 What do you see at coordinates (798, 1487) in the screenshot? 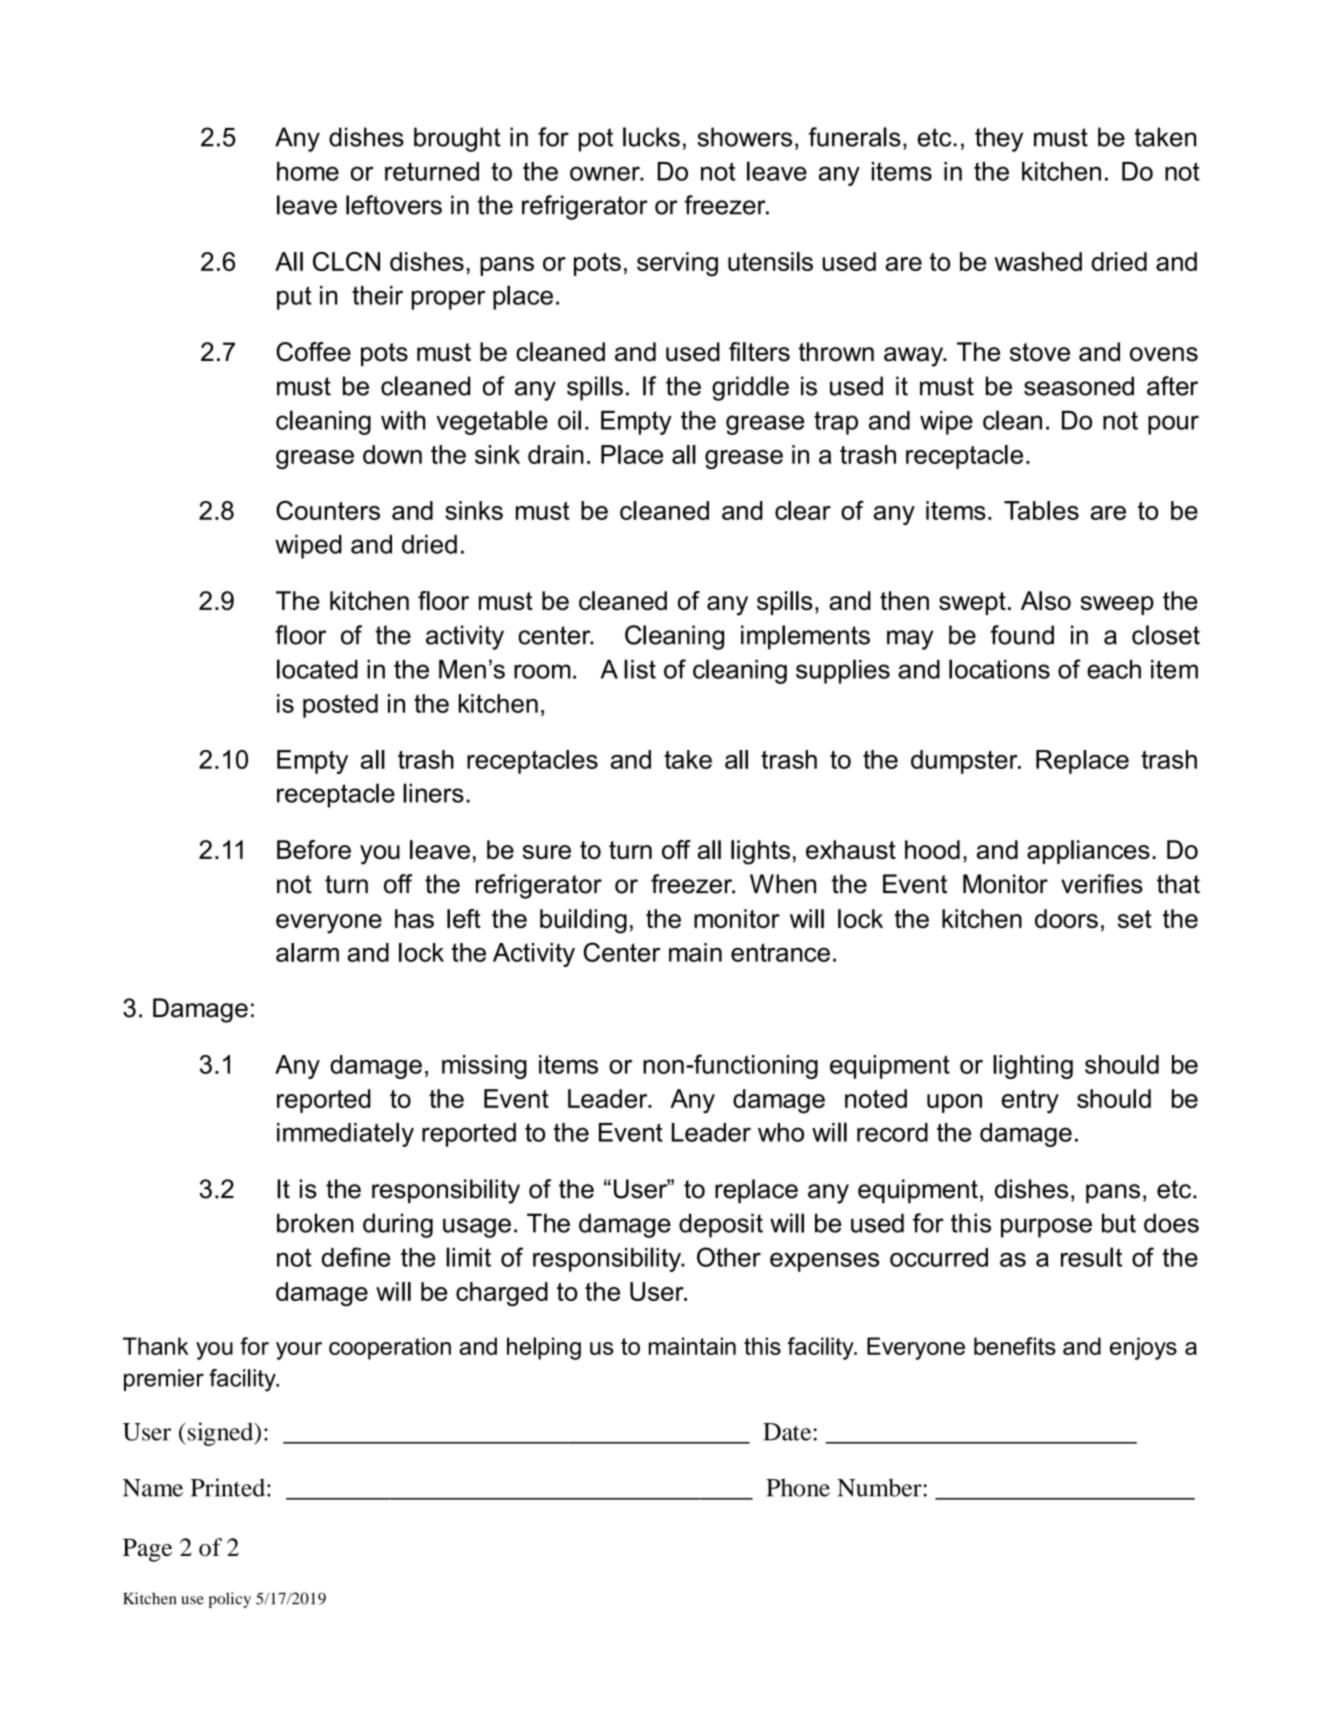
I see `Phone` at bounding box center [798, 1487].
